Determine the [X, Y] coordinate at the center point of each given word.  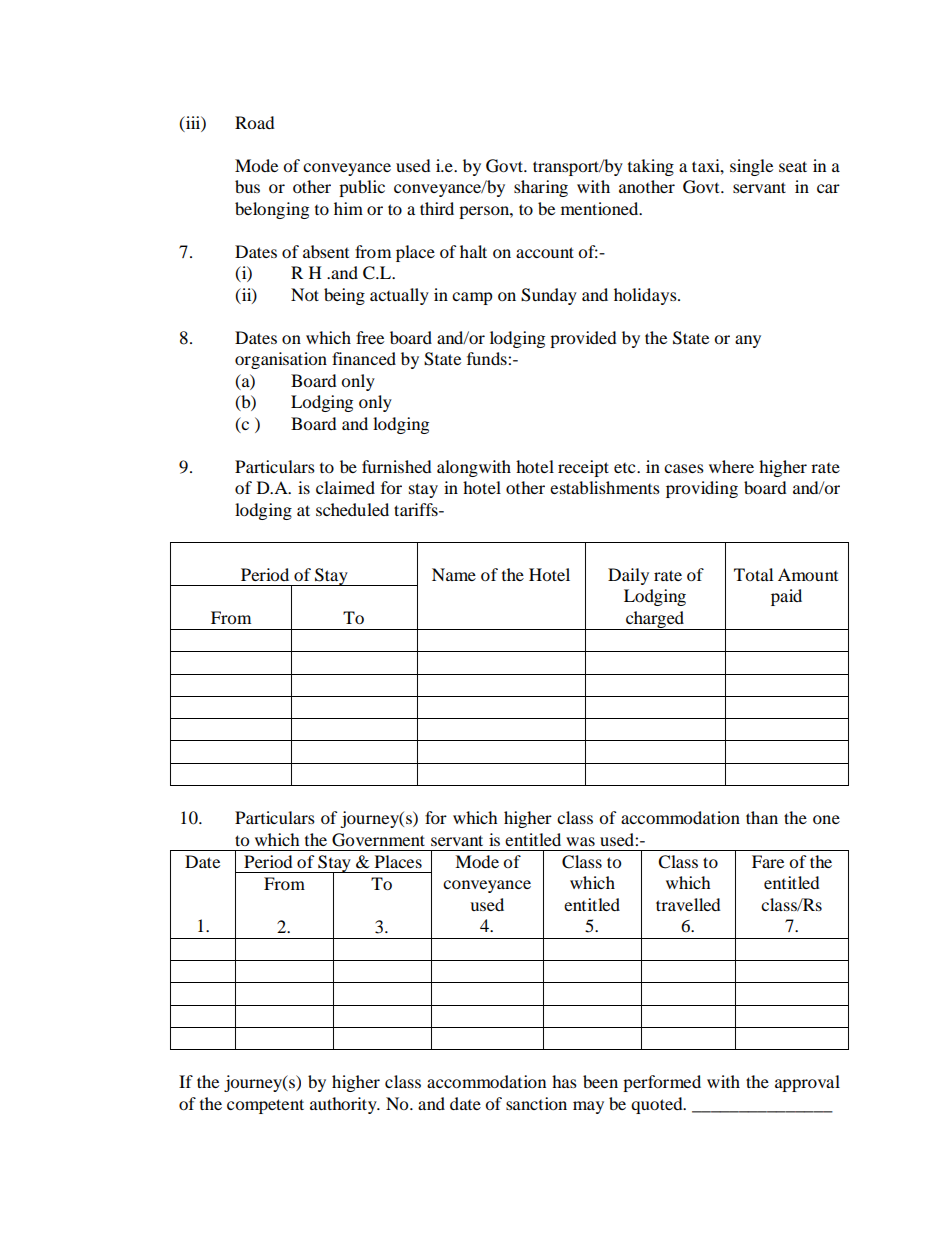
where [731, 466]
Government [378, 840]
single [751, 167]
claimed [345, 487]
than [762, 817]
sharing [541, 188]
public [362, 188]
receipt [583, 468]
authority [344, 1105]
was [580, 841]
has [564, 1081]
